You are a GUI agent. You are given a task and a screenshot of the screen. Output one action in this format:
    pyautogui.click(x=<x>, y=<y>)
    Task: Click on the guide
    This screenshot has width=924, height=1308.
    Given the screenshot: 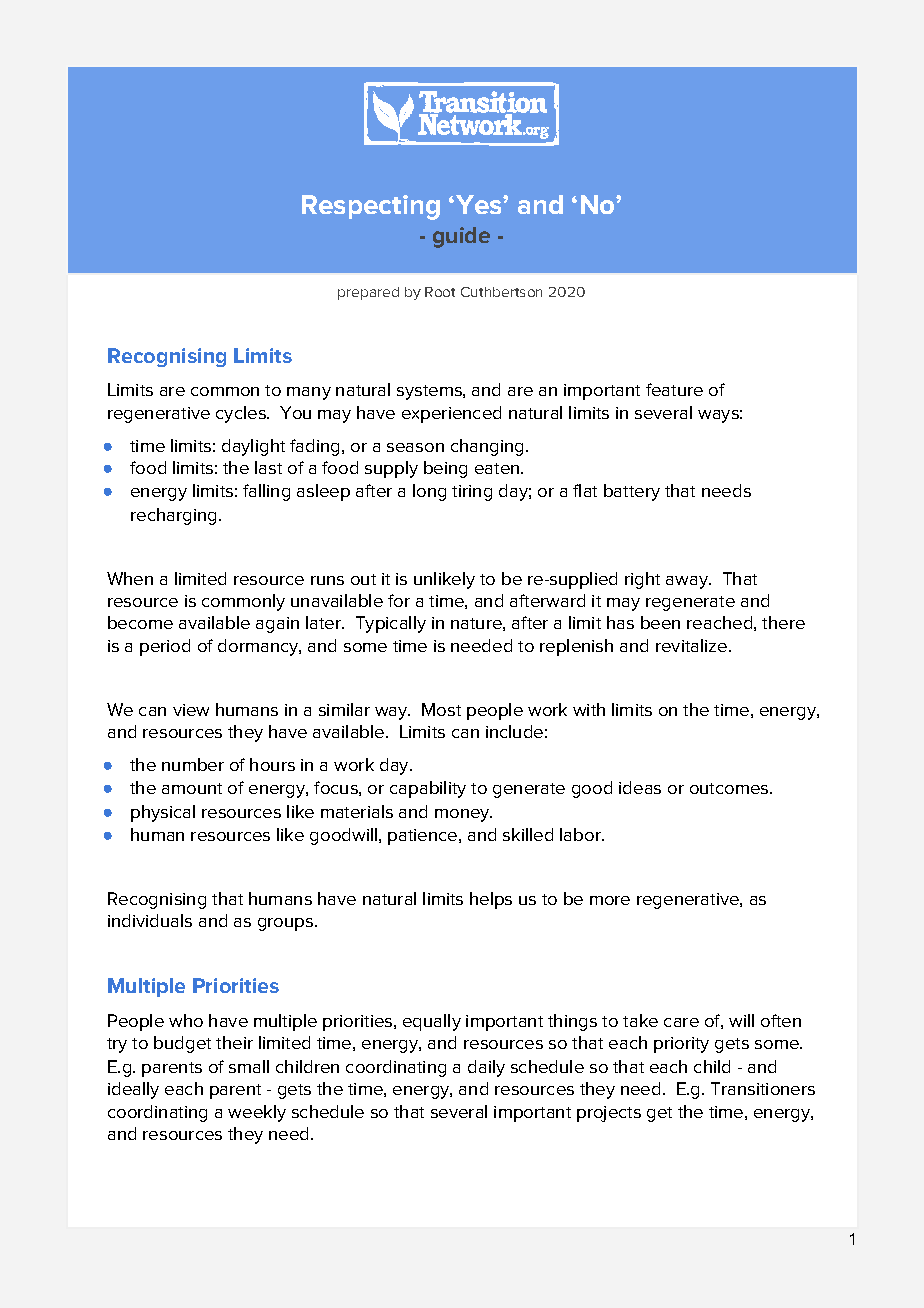 What is the action you would take?
    pyautogui.click(x=461, y=237)
